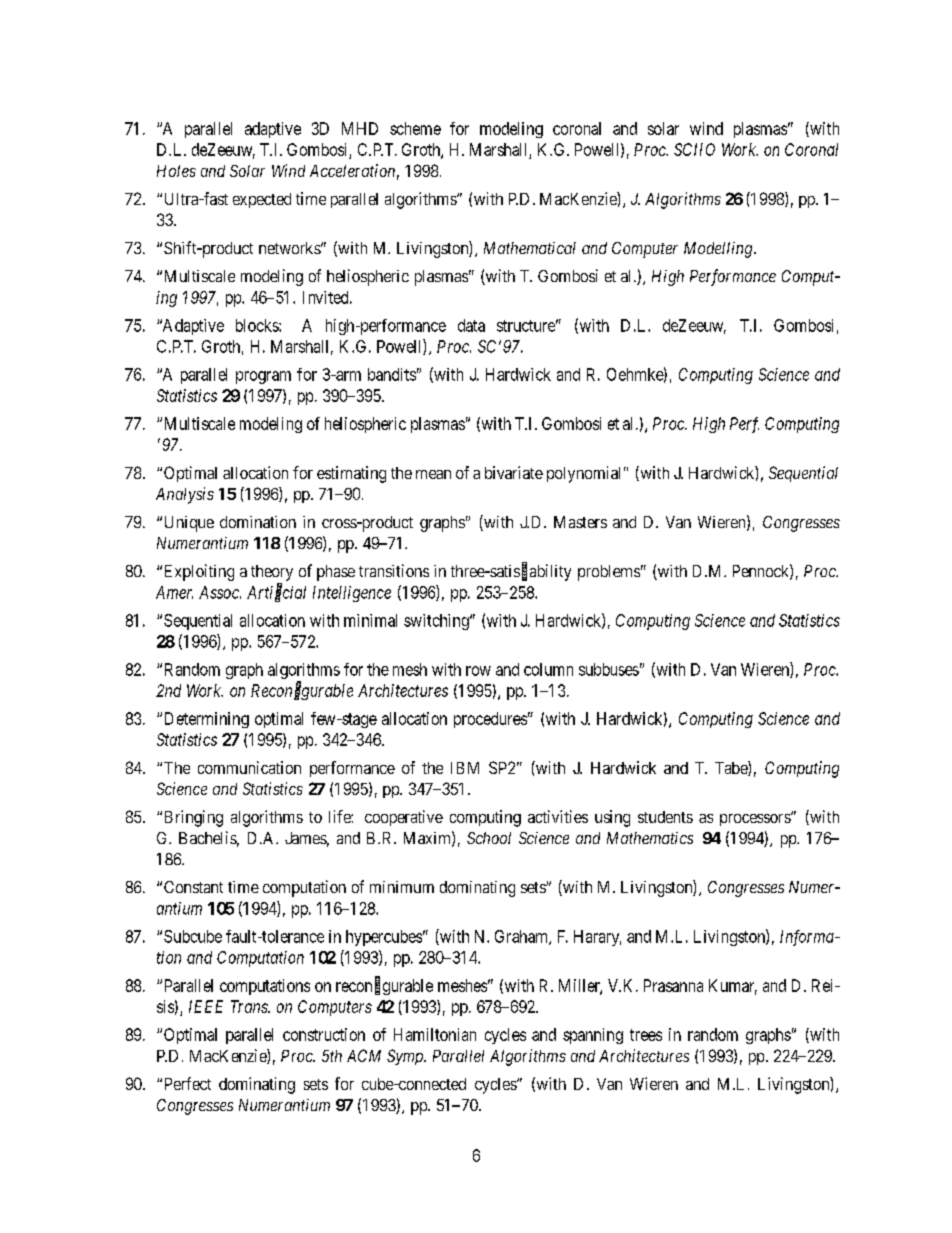  I want to click on IBM, so click(465, 768).
